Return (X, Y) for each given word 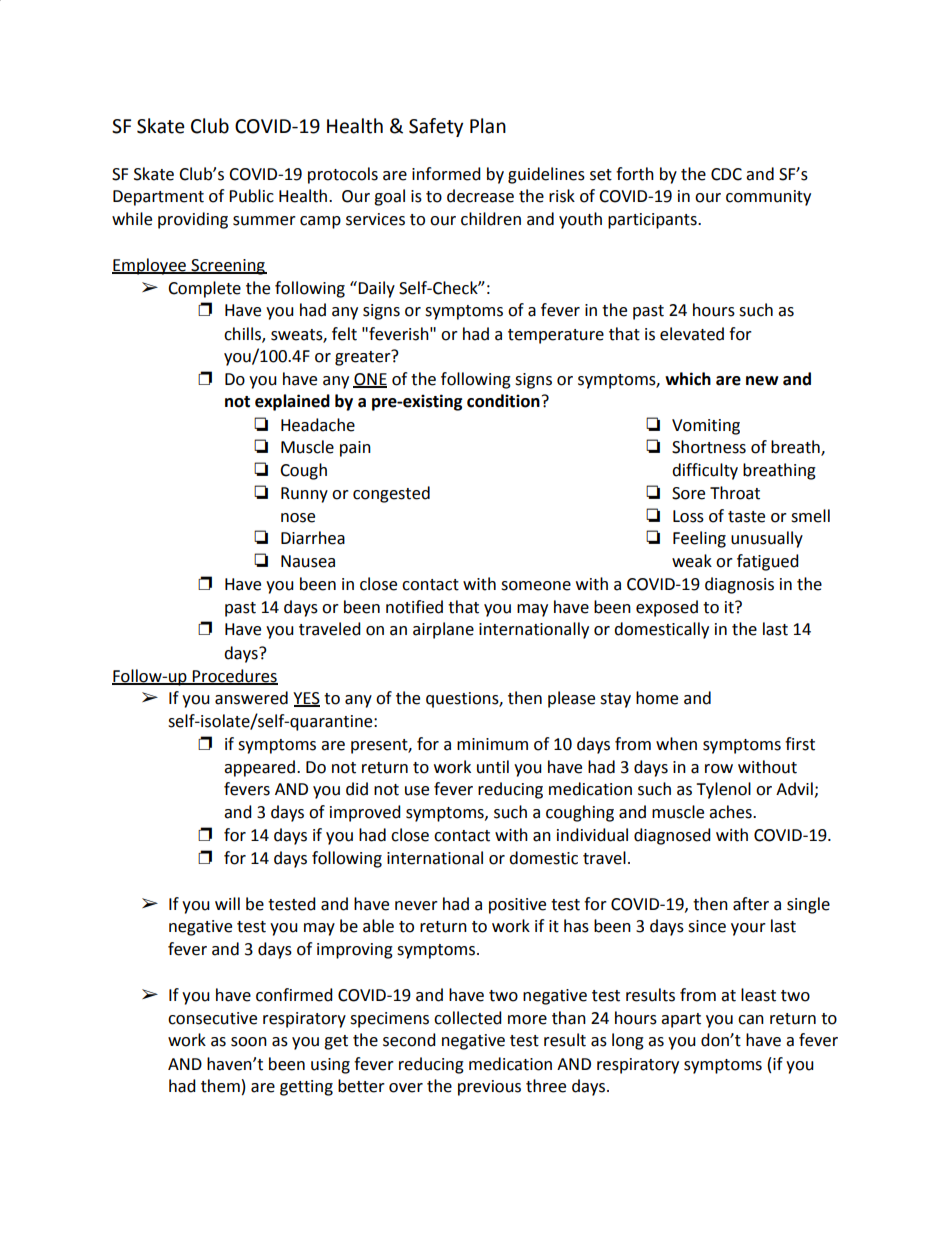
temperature (556, 336)
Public (251, 196)
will (227, 903)
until (493, 767)
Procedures (234, 677)
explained (292, 402)
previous (489, 1088)
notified (414, 607)
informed (446, 174)
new (762, 381)
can (751, 1020)
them (220, 1086)
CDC (726, 174)
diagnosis (739, 585)
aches (731, 812)
